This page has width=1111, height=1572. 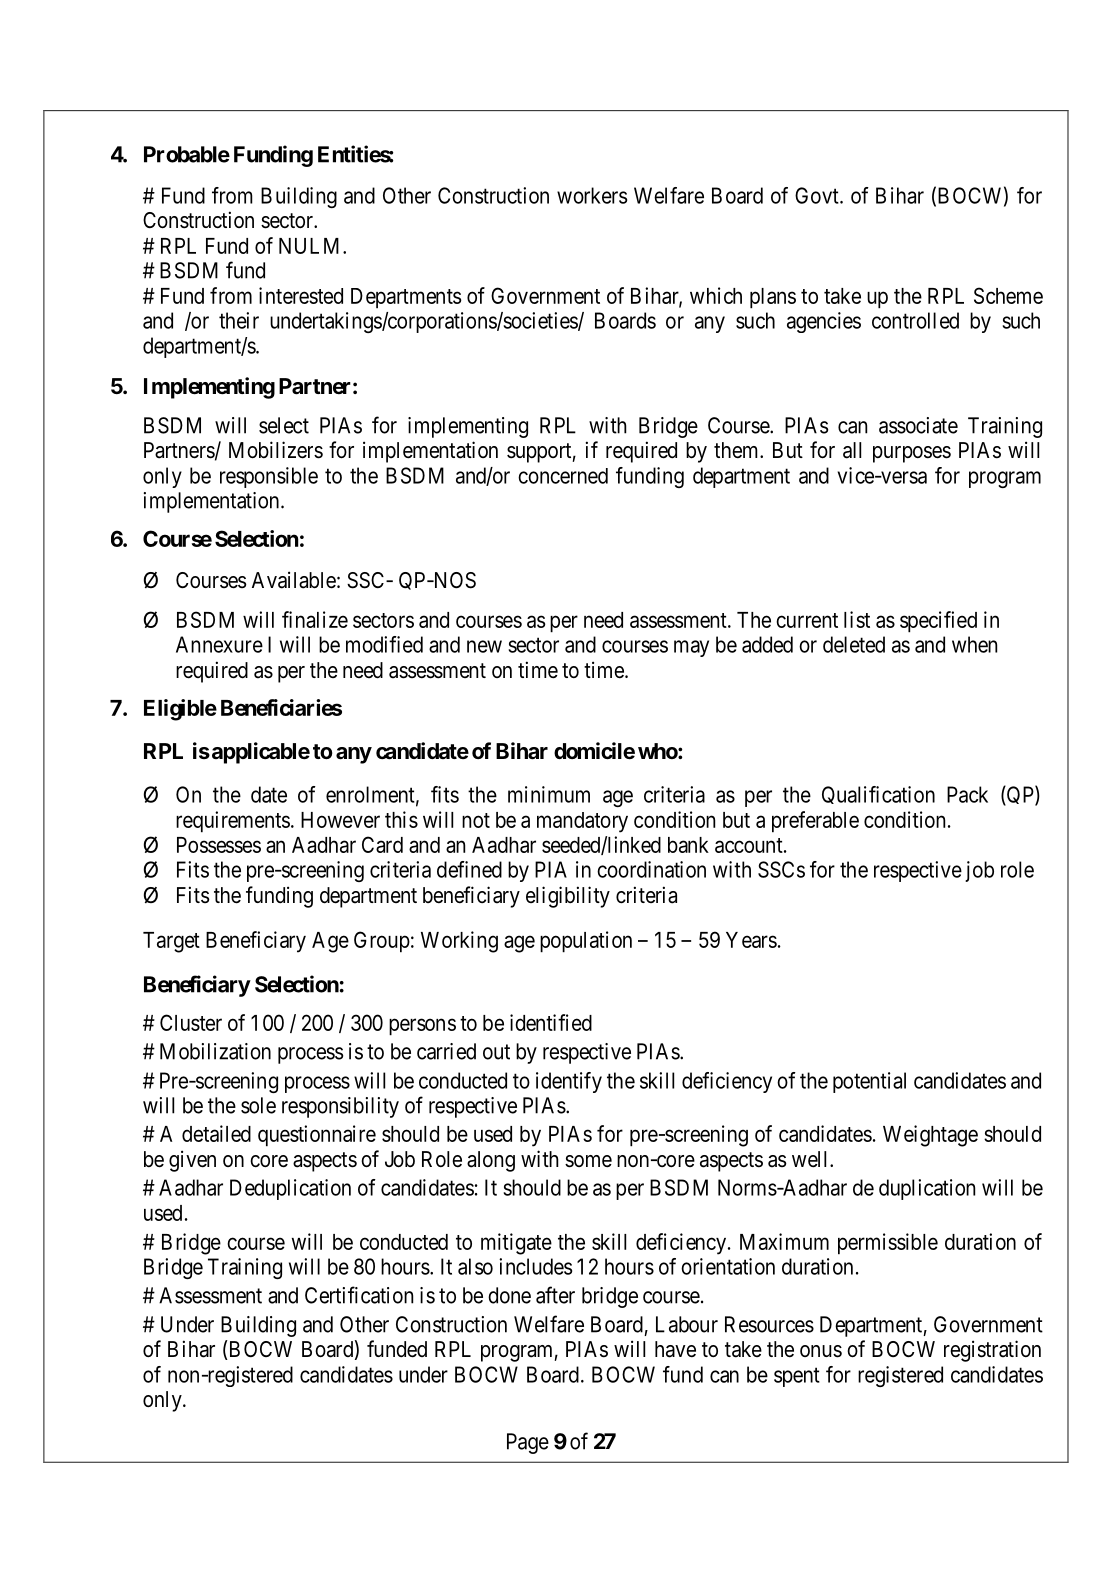 I want to click on Mobilization, so click(x=215, y=1051).
